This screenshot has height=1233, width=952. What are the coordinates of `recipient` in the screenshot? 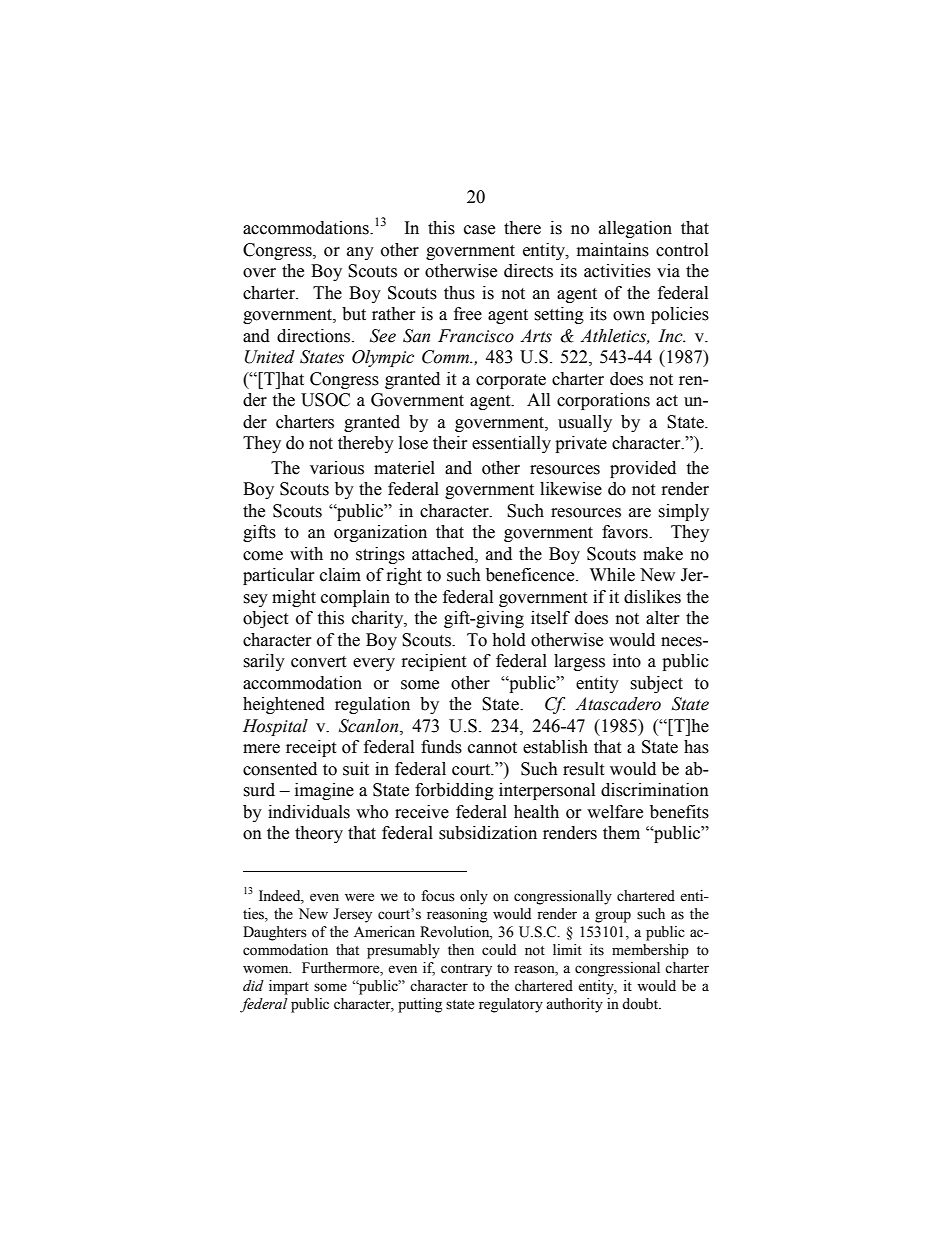 It's located at (434, 662).
